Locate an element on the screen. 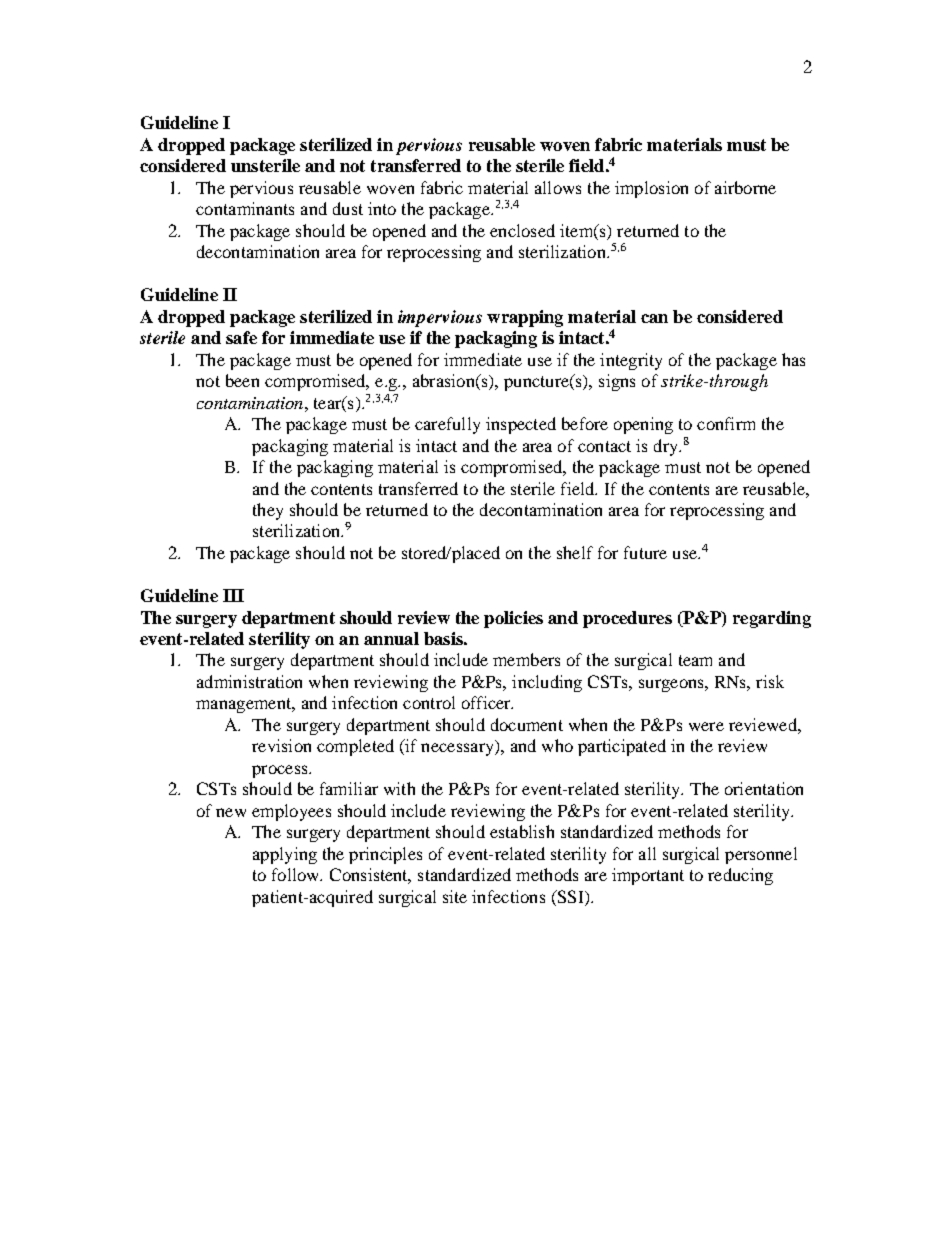 The height and width of the screenshot is (1233, 952). airborne is located at coordinates (745, 187).
